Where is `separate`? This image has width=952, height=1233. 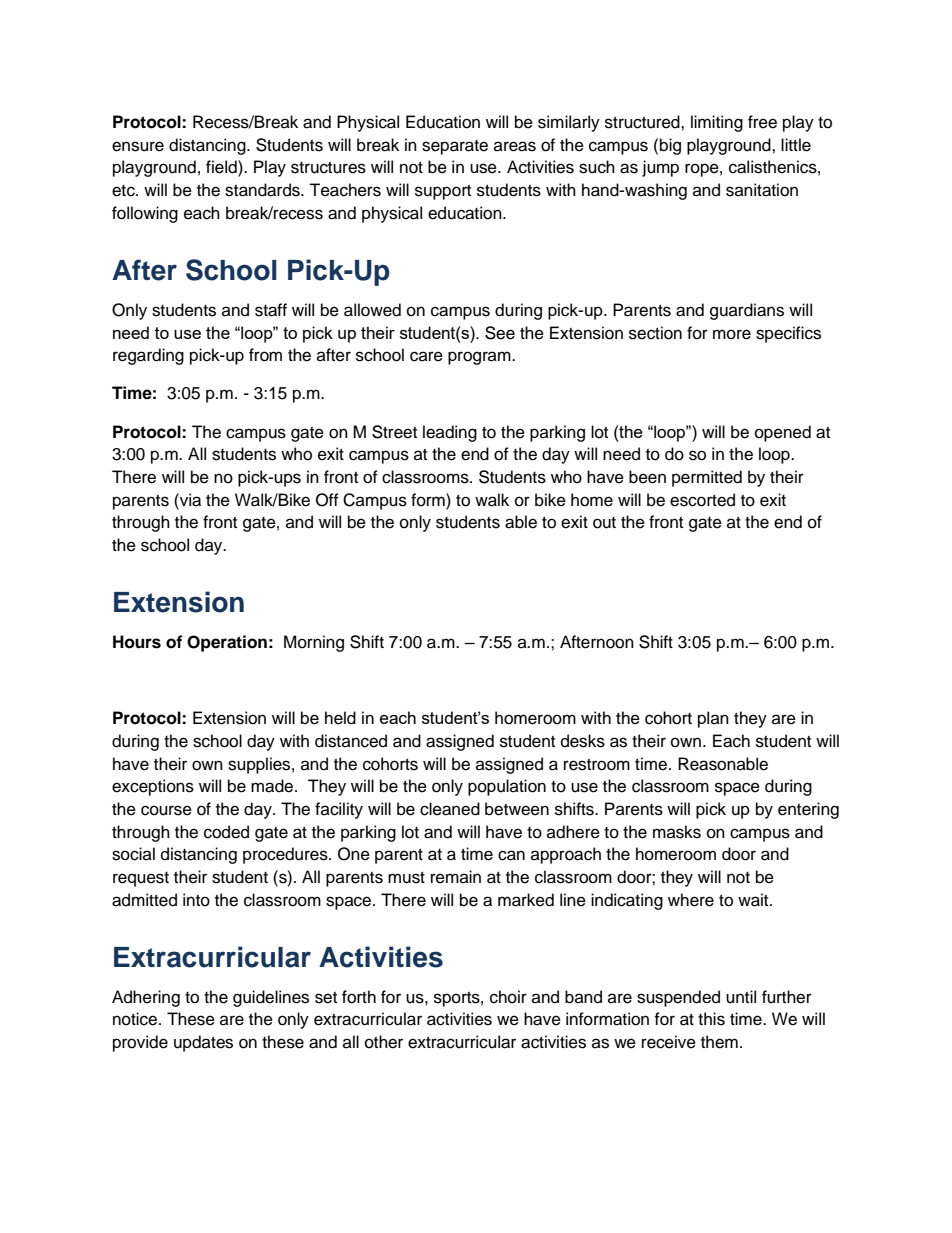
separate is located at coordinates (455, 147).
